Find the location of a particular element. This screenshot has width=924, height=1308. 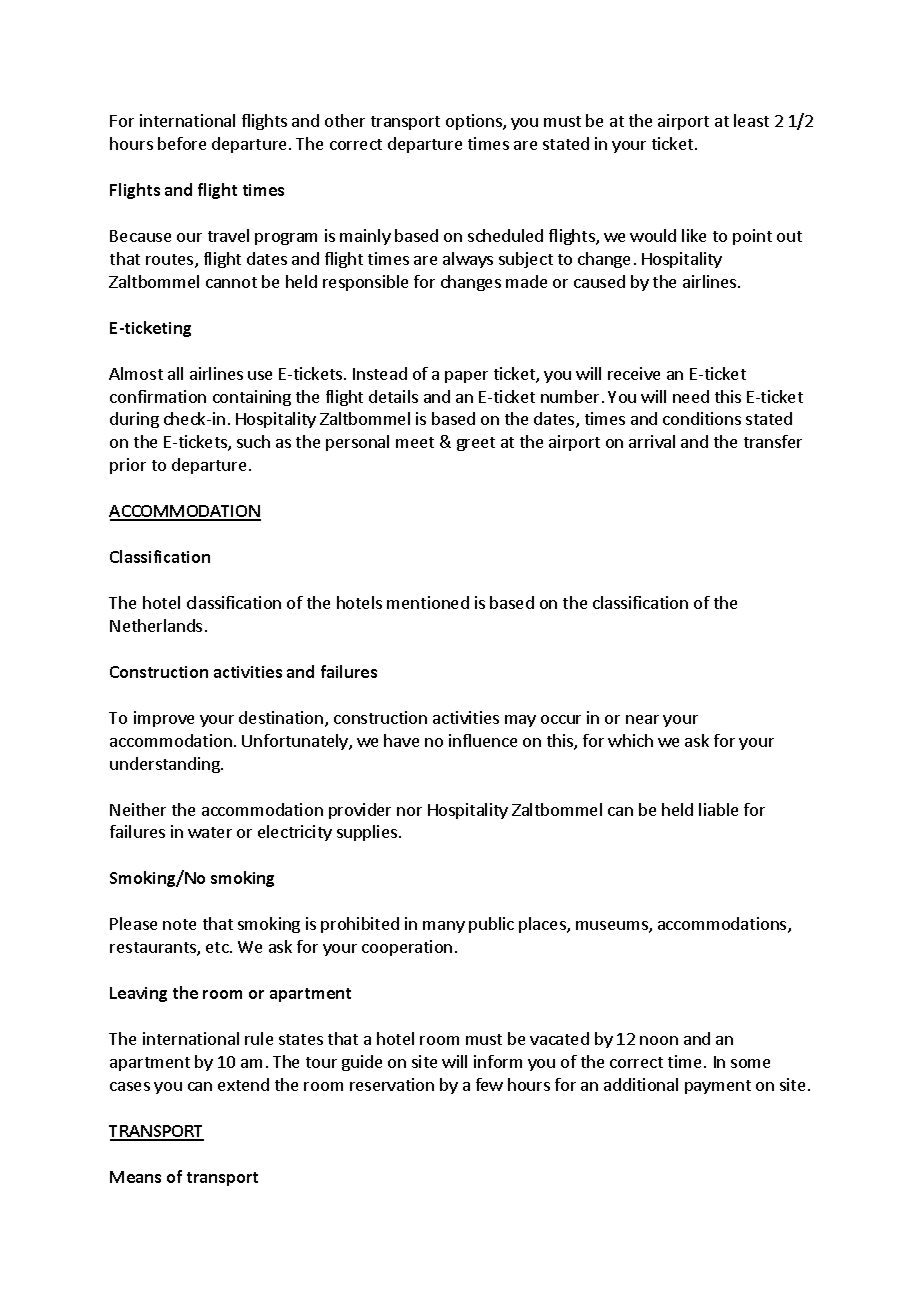

Means is located at coordinates (135, 1177).
